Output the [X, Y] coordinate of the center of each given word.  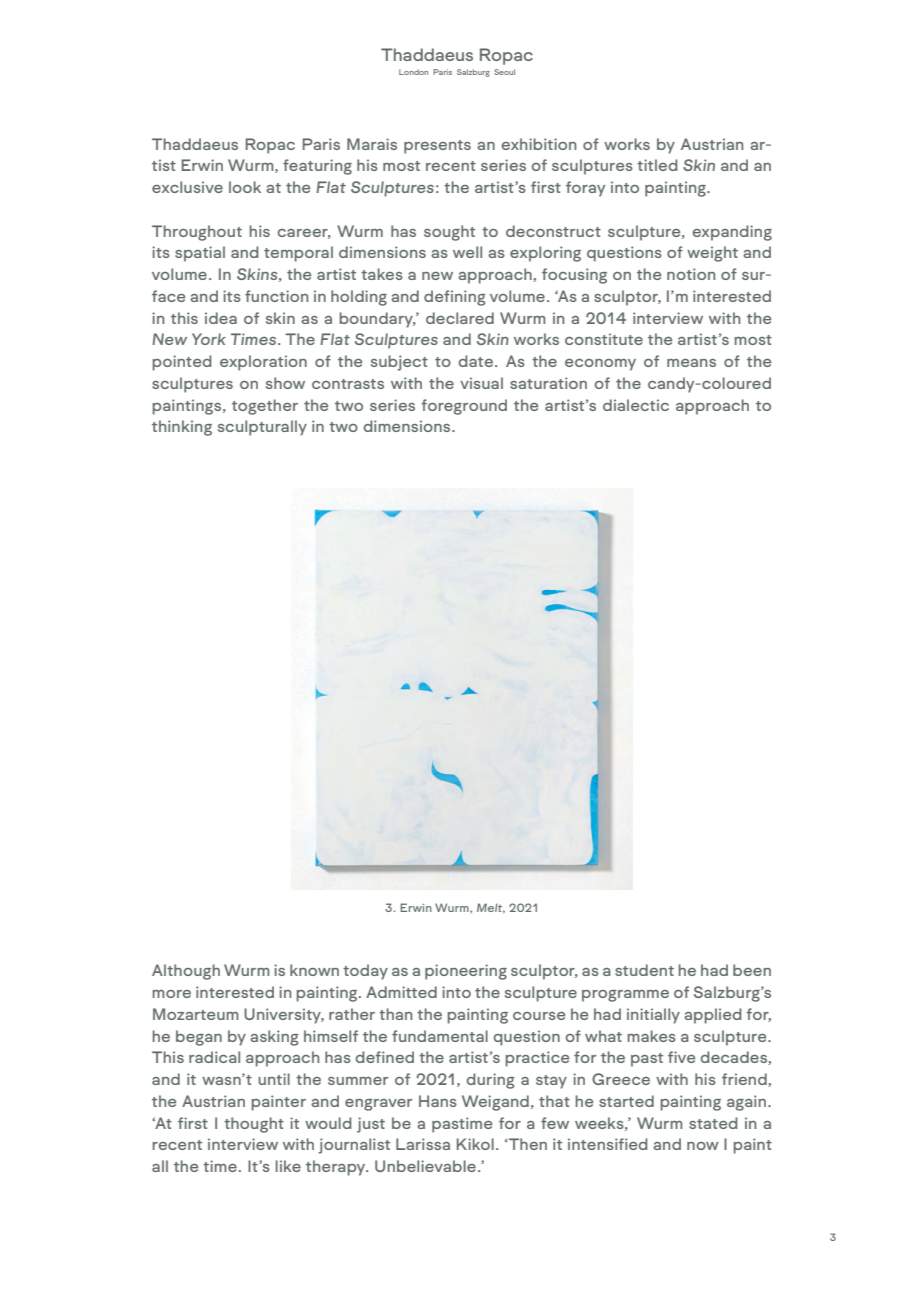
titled [657, 165]
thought [254, 1125]
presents [437, 147]
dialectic [636, 405]
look [245, 187]
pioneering [466, 972]
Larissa [423, 1144]
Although [186, 972]
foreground [464, 407]
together [265, 407]
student [644, 970]
